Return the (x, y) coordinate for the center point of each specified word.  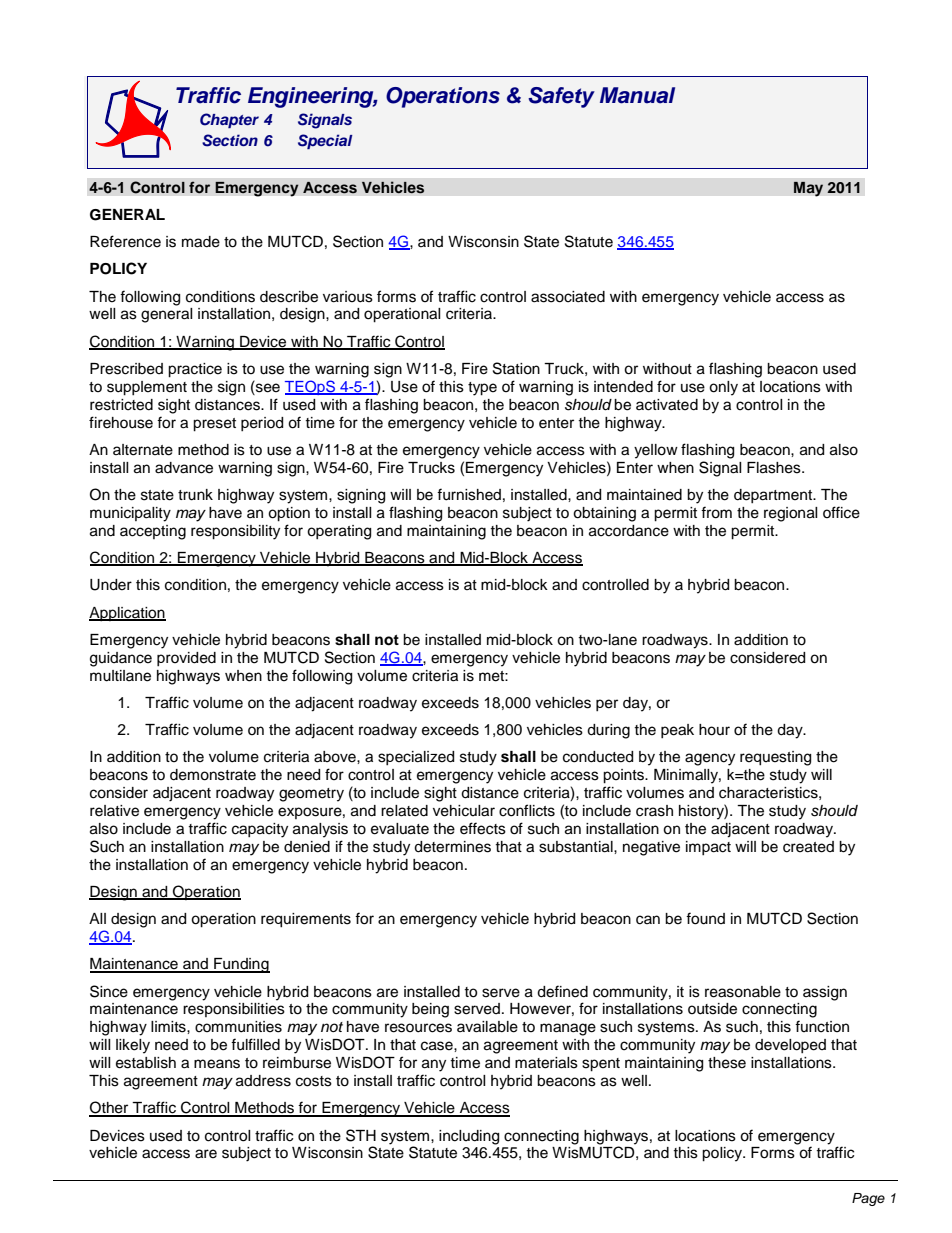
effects (483, 828)
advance (184, 468)
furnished (469, 494)
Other (110, 1108)
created (808, 847)
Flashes (775, 468)
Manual (637, 95)
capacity (260, 830)
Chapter (229, 120)
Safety (561, 97)
